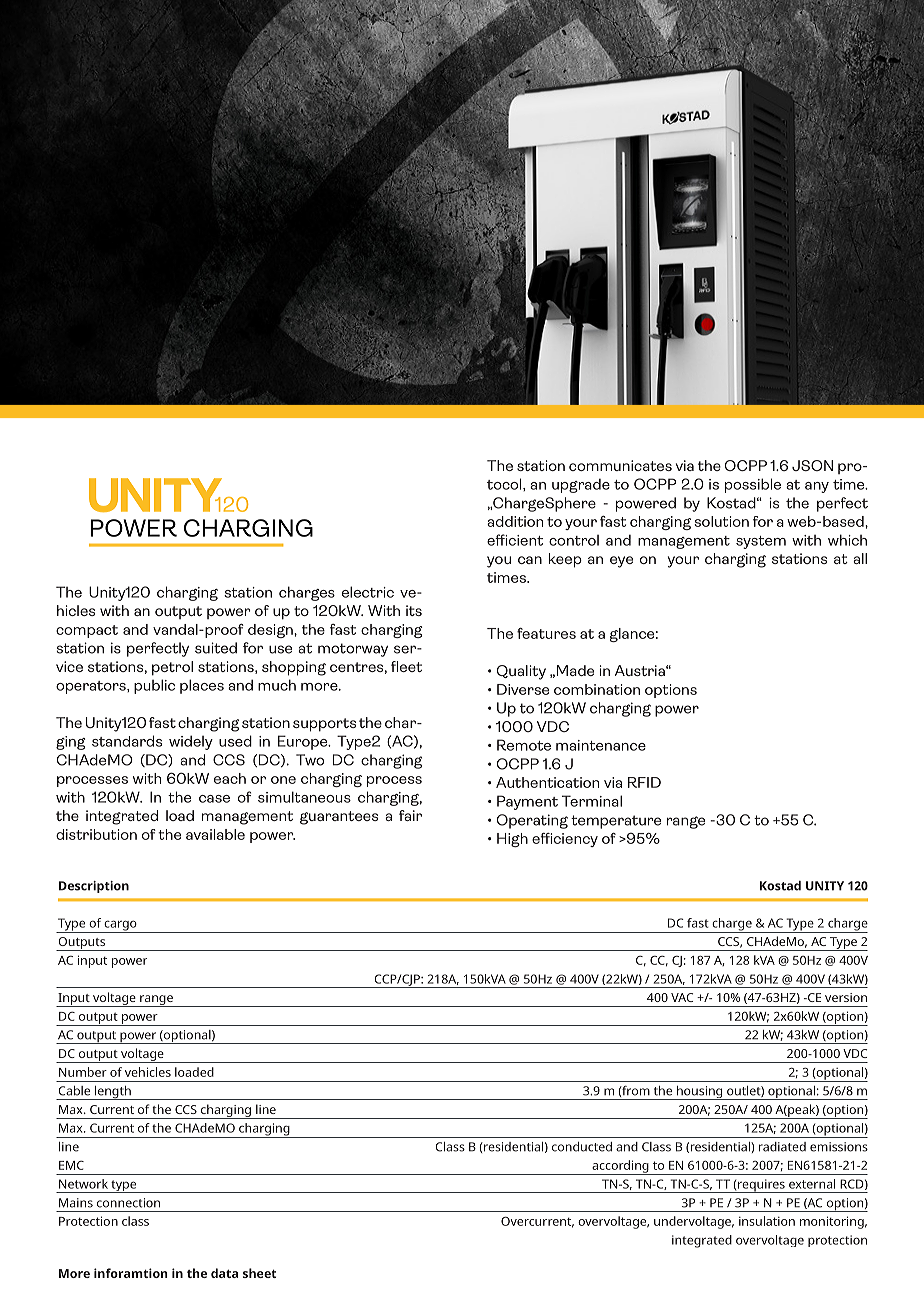 The height and width of the screenshot is (1308, 924). What do you see at coordinates (512, 840) in the screenshot?
I see `High` at bounding box center [512, 840].
